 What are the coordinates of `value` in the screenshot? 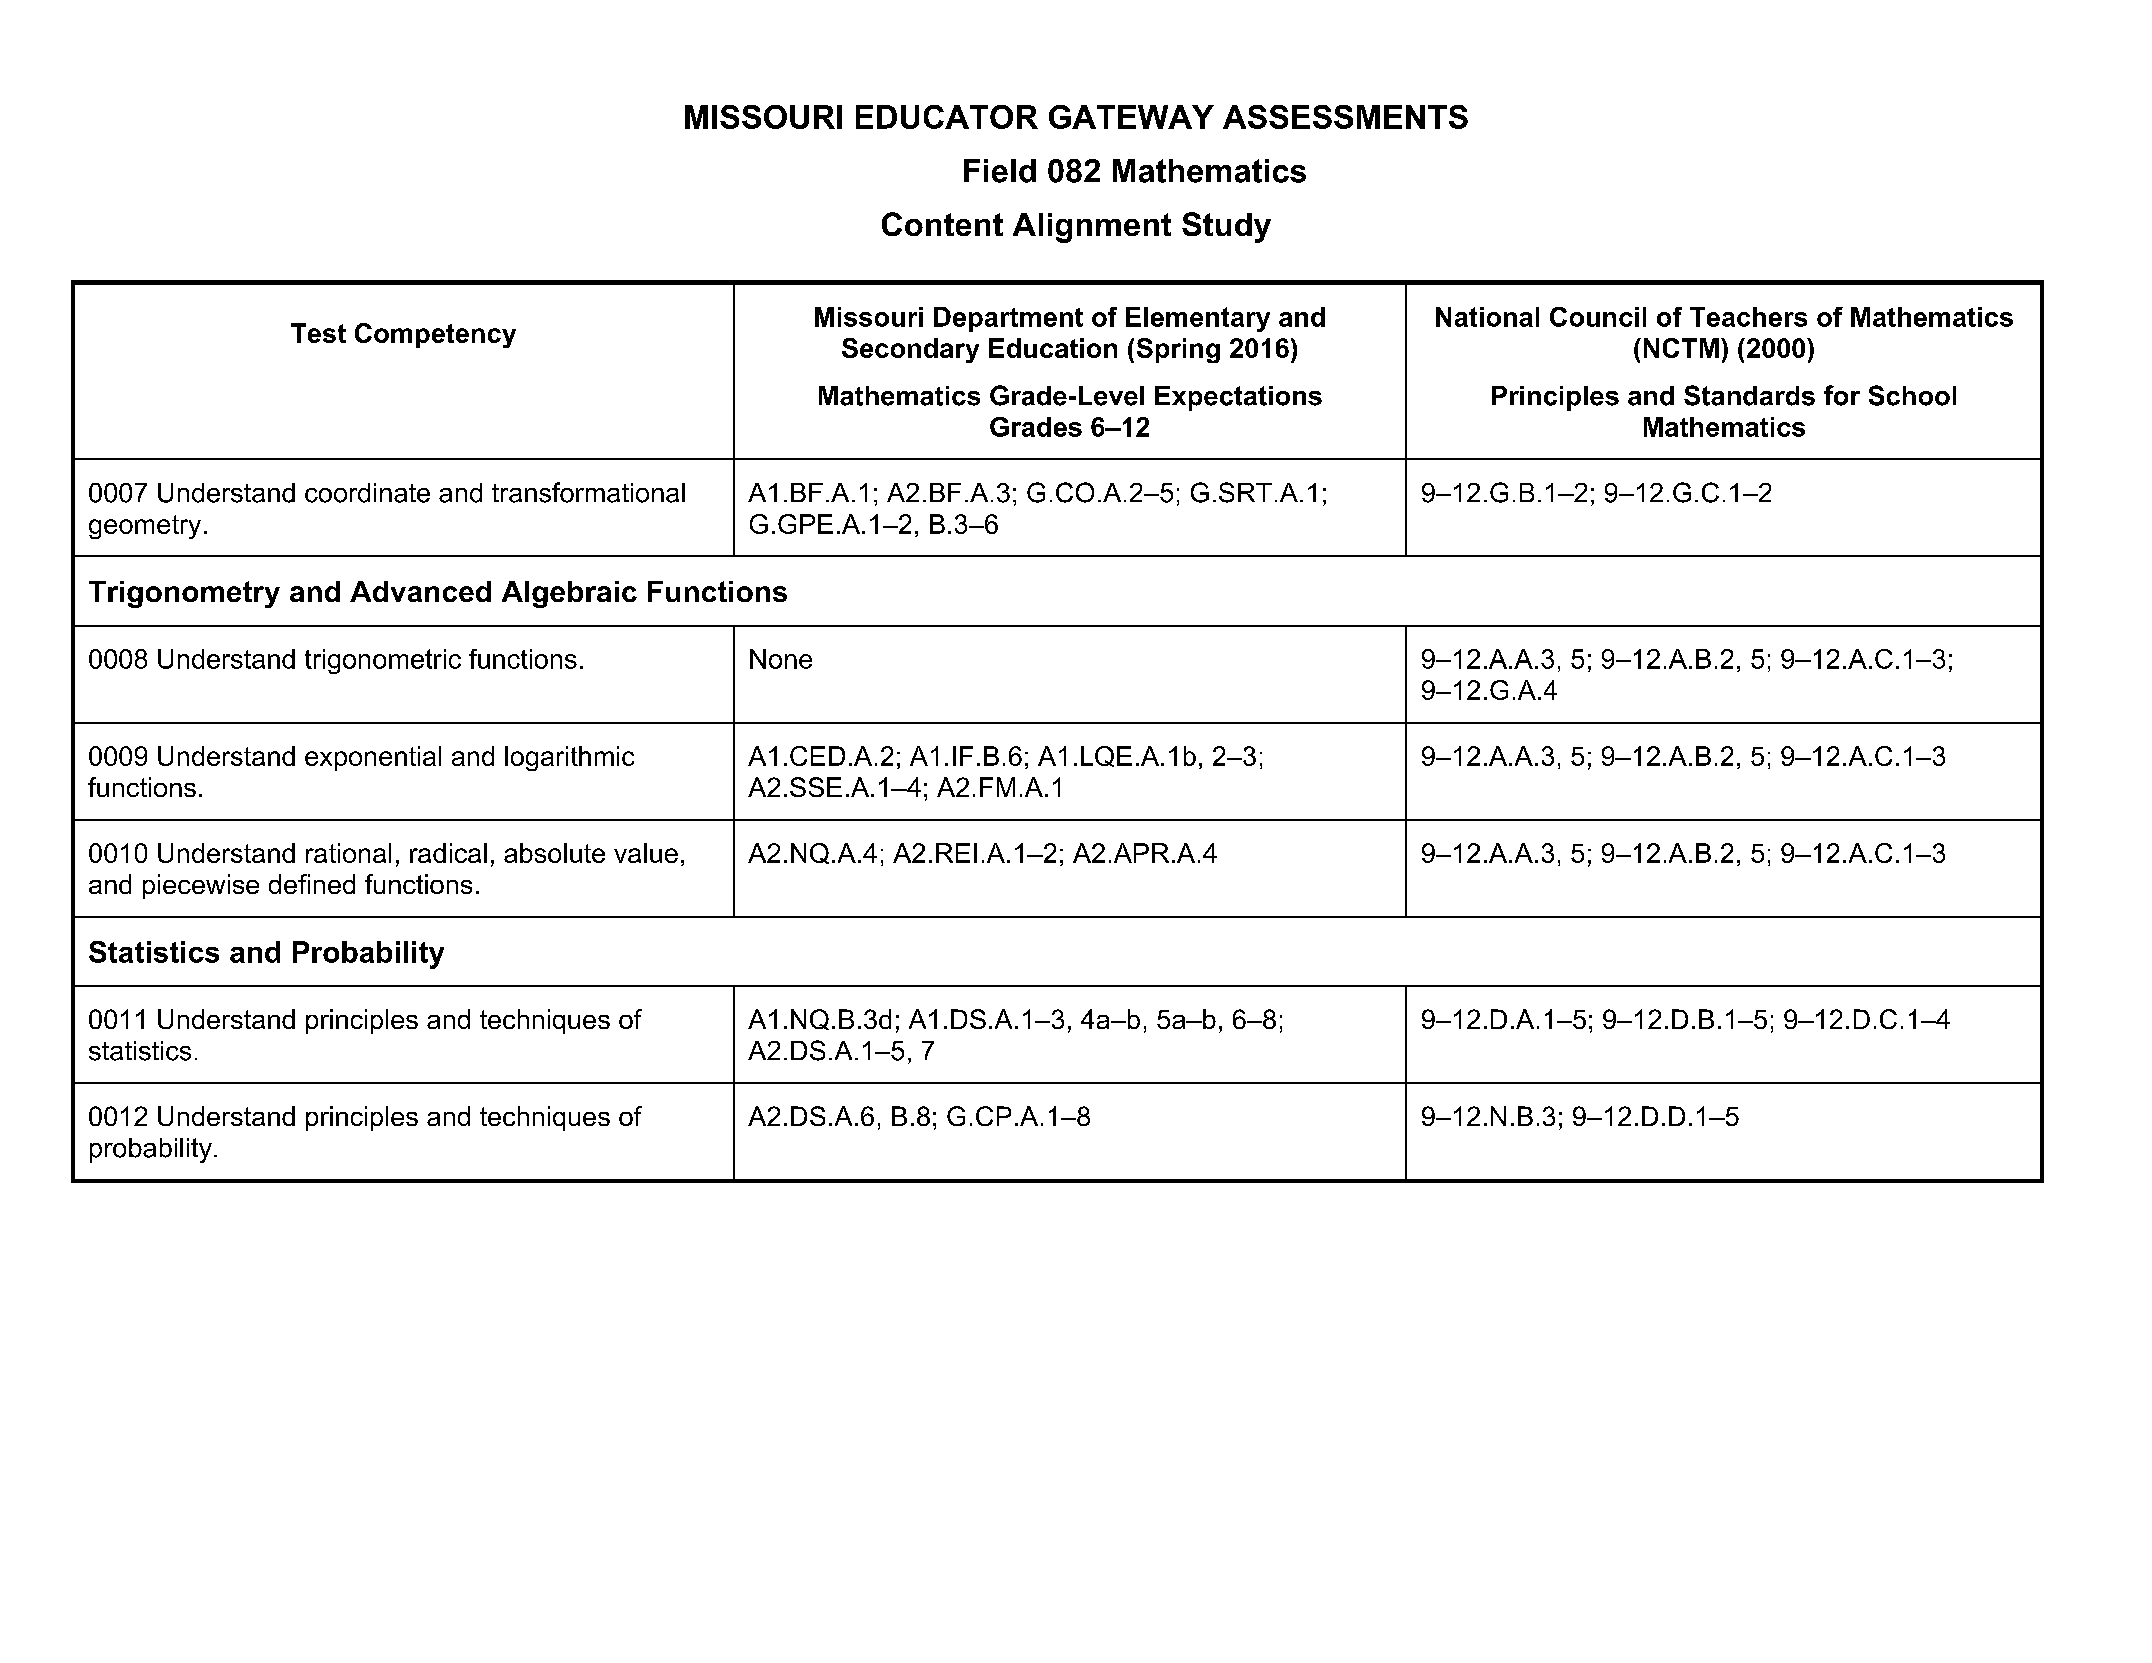 It's located at (646, 853).
